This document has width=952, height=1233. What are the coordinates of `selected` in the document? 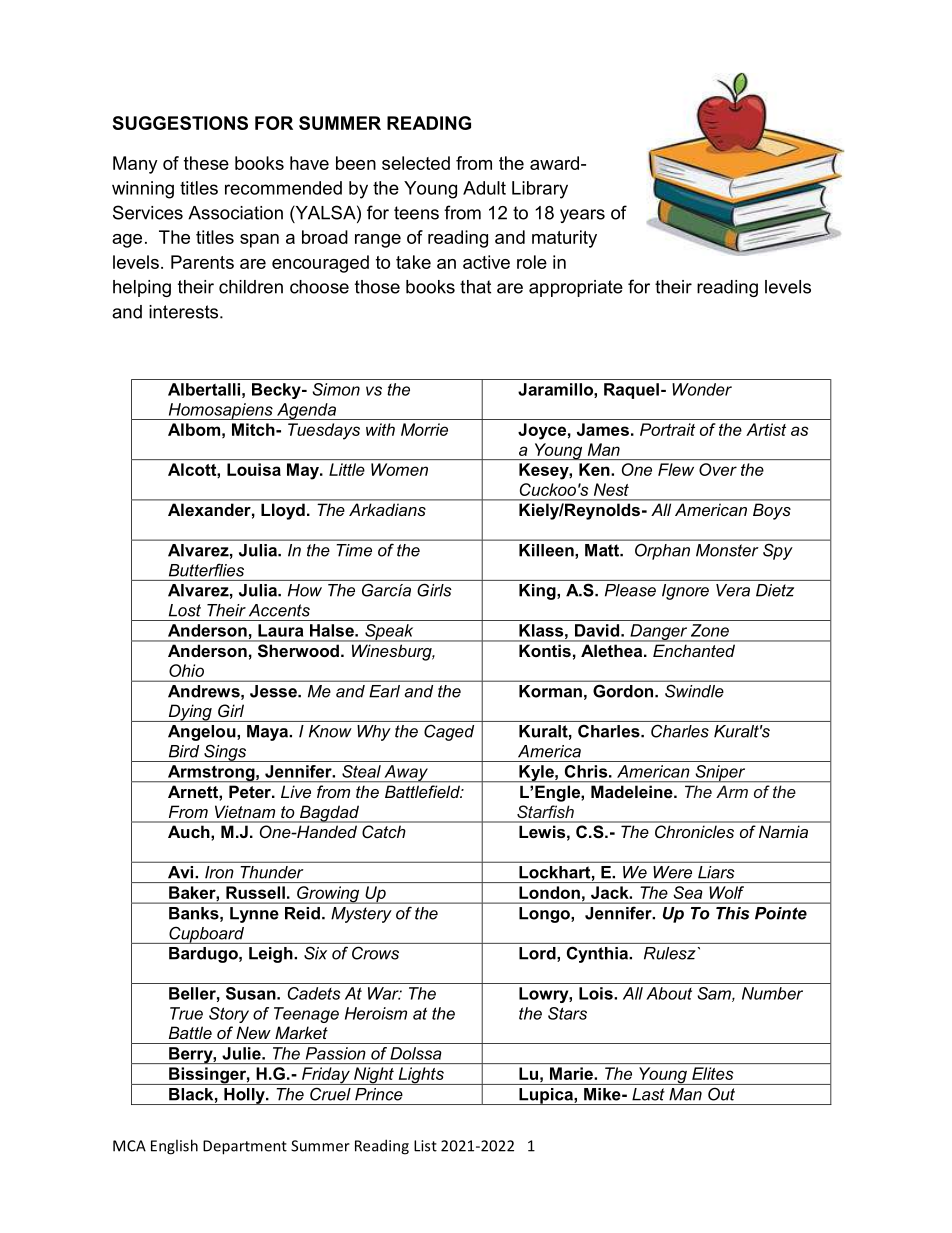 It's located at (416, 163).
